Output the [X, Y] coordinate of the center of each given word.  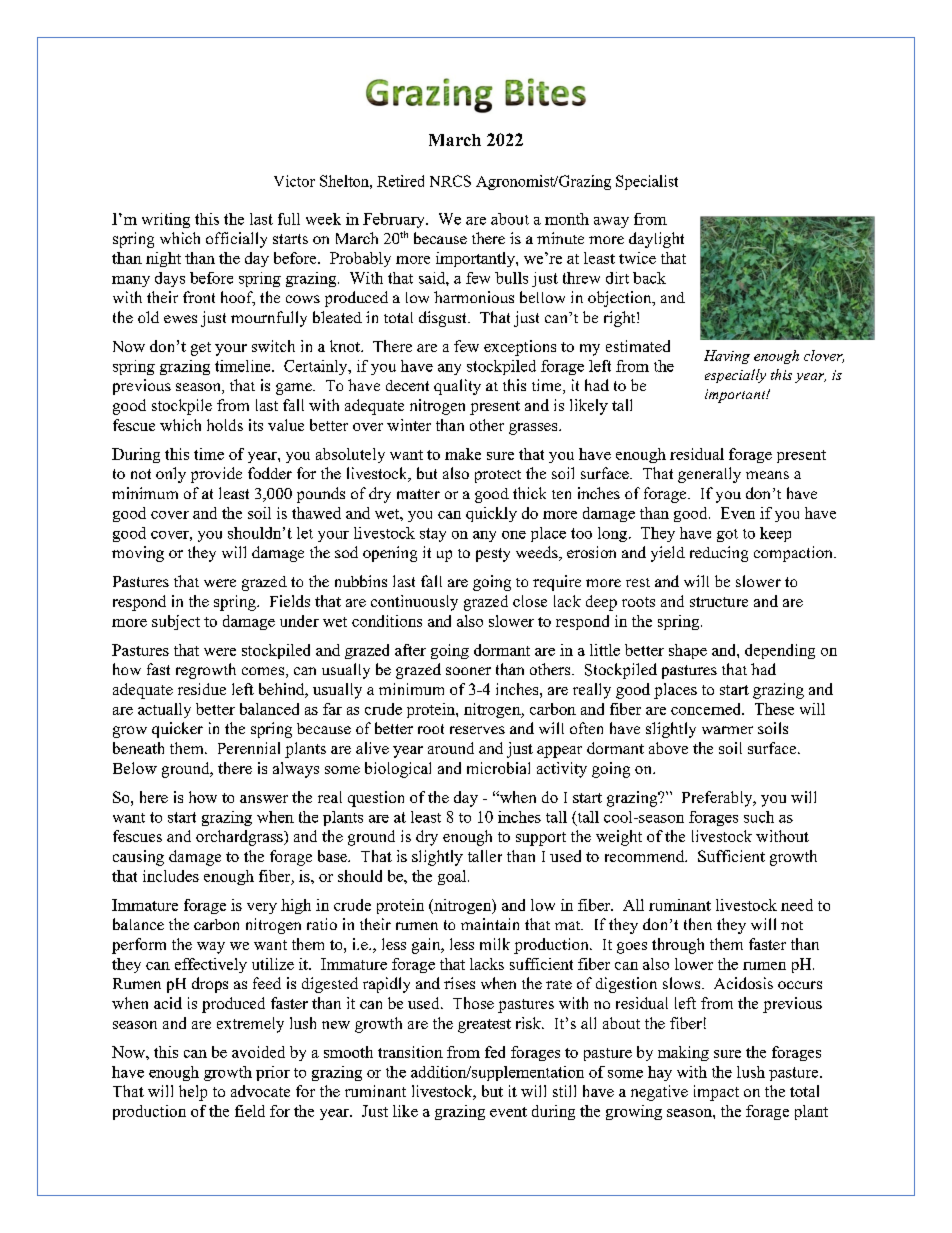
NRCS [450, 181]
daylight [656, 240]
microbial [498, 768]
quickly [491, 514]
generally [709, 475]
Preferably [718, 799]
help [193, 1093]
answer [264, 799]
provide [216, 475]
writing [166, 220]
